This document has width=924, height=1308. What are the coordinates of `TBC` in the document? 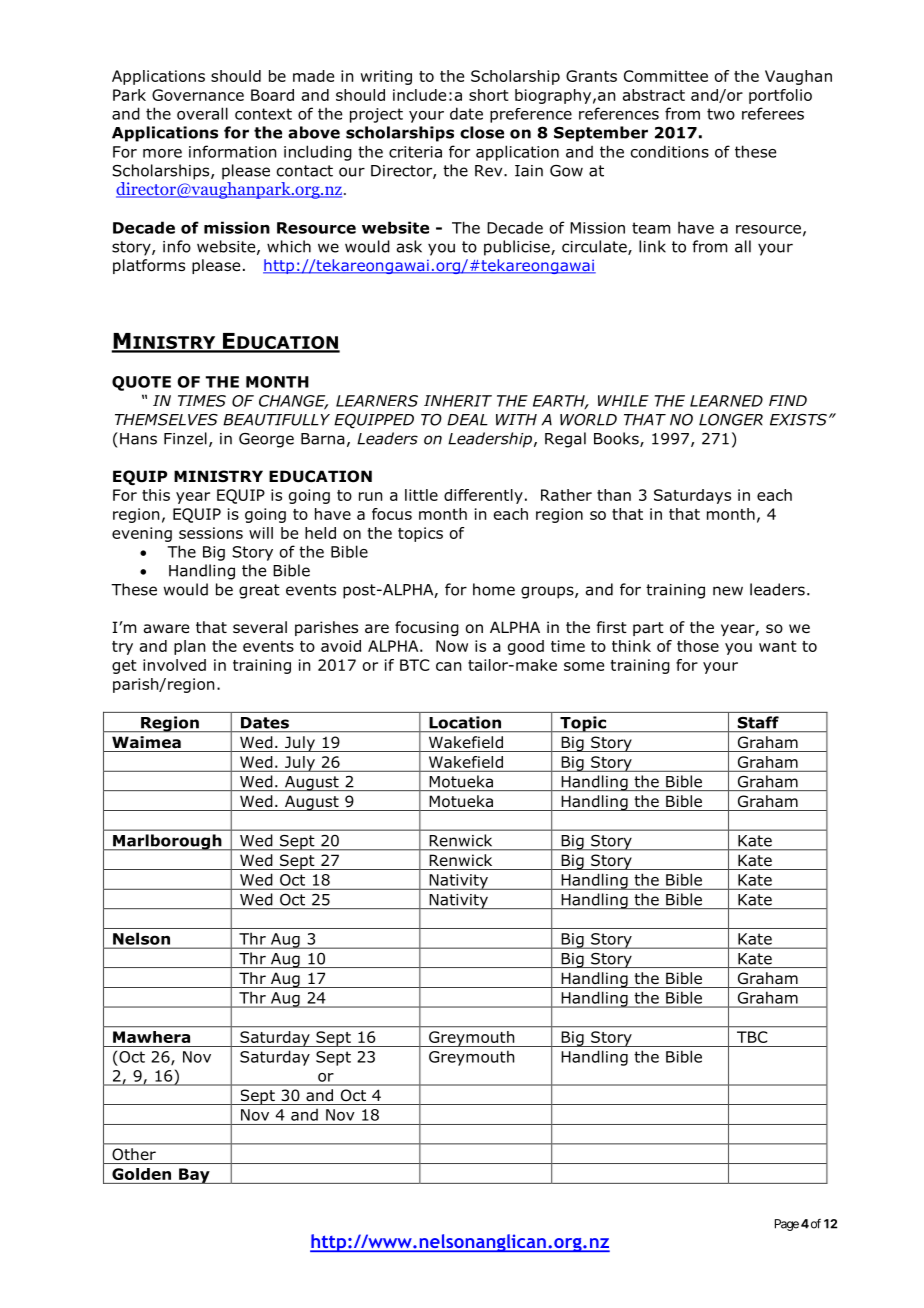 It's located at (752, 1037).
